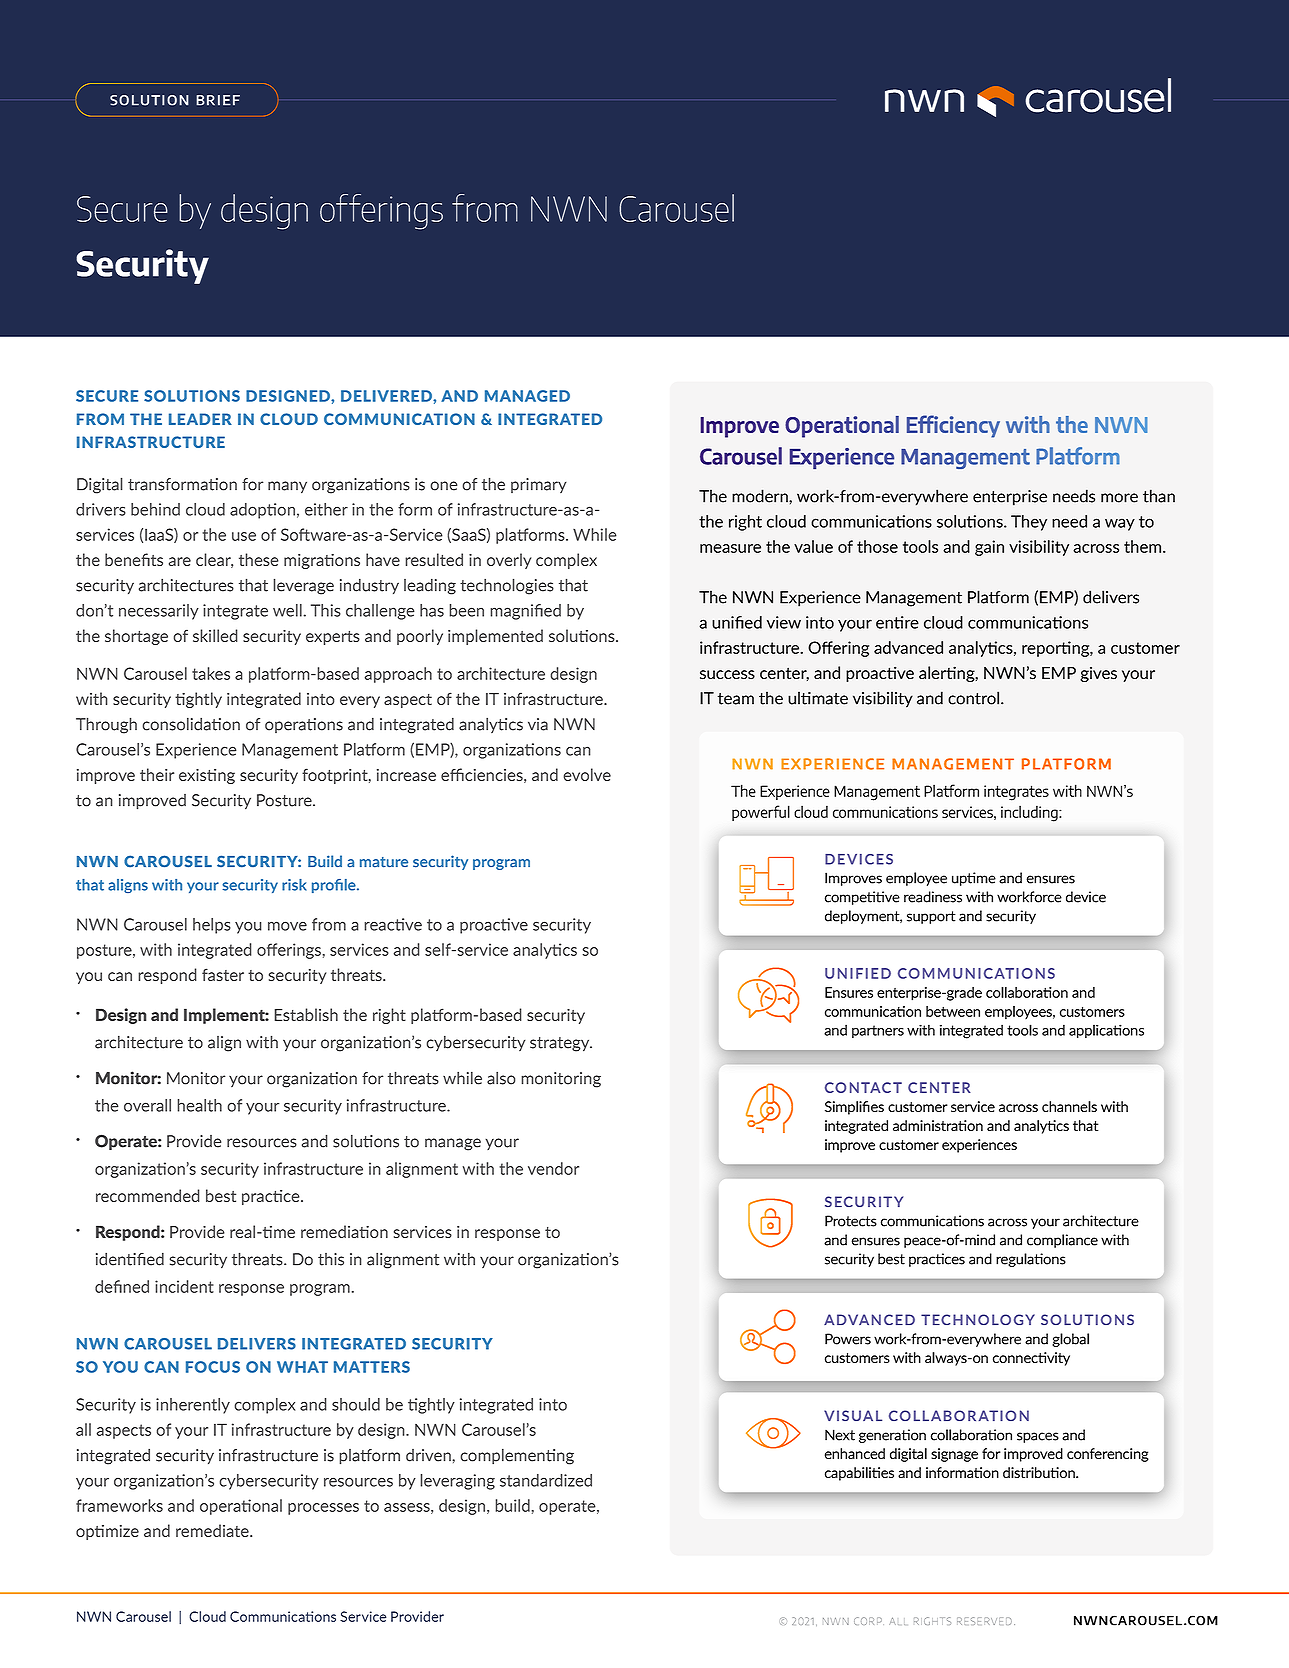 This page has width=1289, height=1668. I want to click on LEADER, so click(200, 419).
